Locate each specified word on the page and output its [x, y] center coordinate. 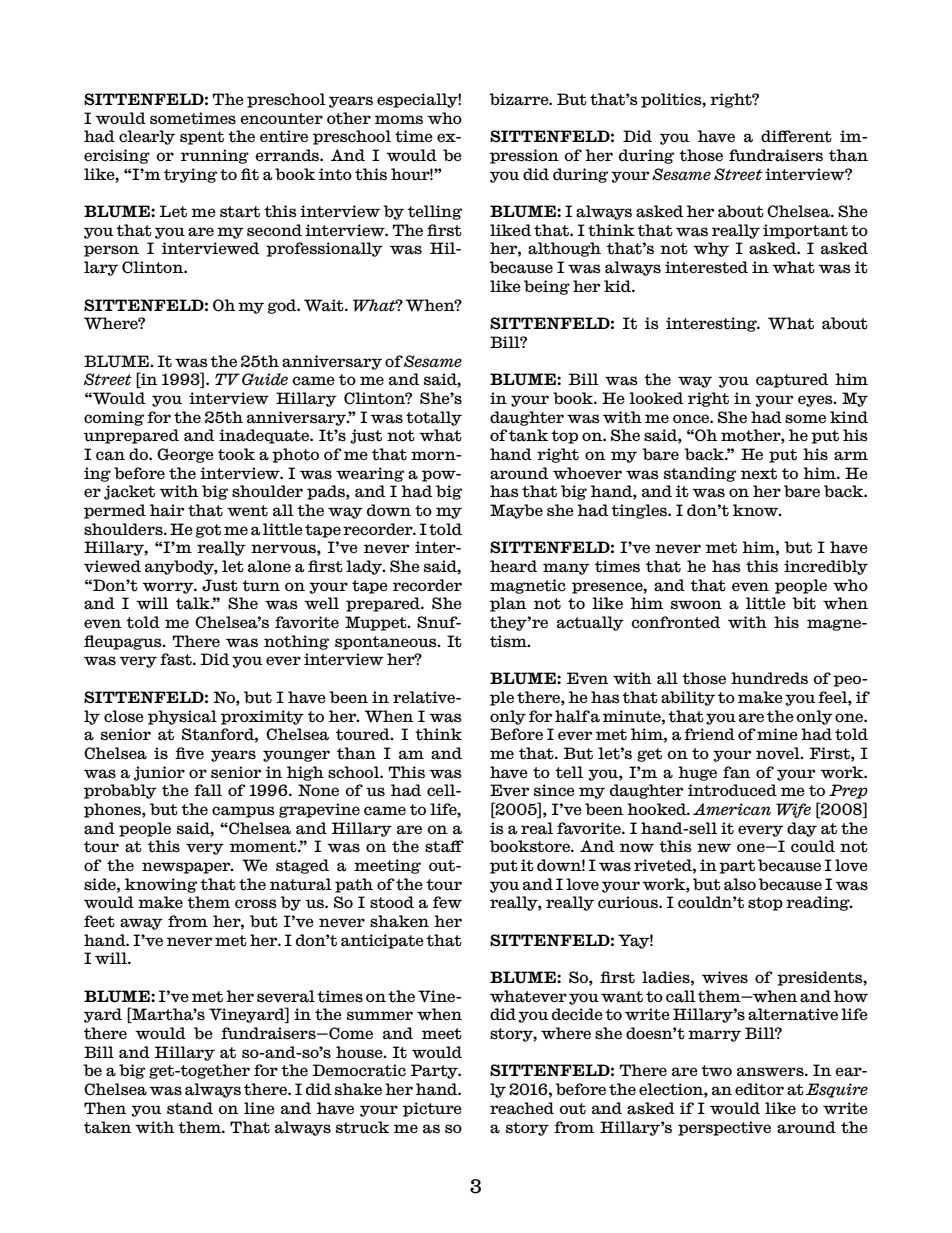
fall [208, 790]
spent [202, 138]
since [554, 790]
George [185, 455]
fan [737, 772]
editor [759, 1089]
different [796, 136]
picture [432, 1109]
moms [399, 120]
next [759, 474]
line [259, 1108]
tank [528, 435]
